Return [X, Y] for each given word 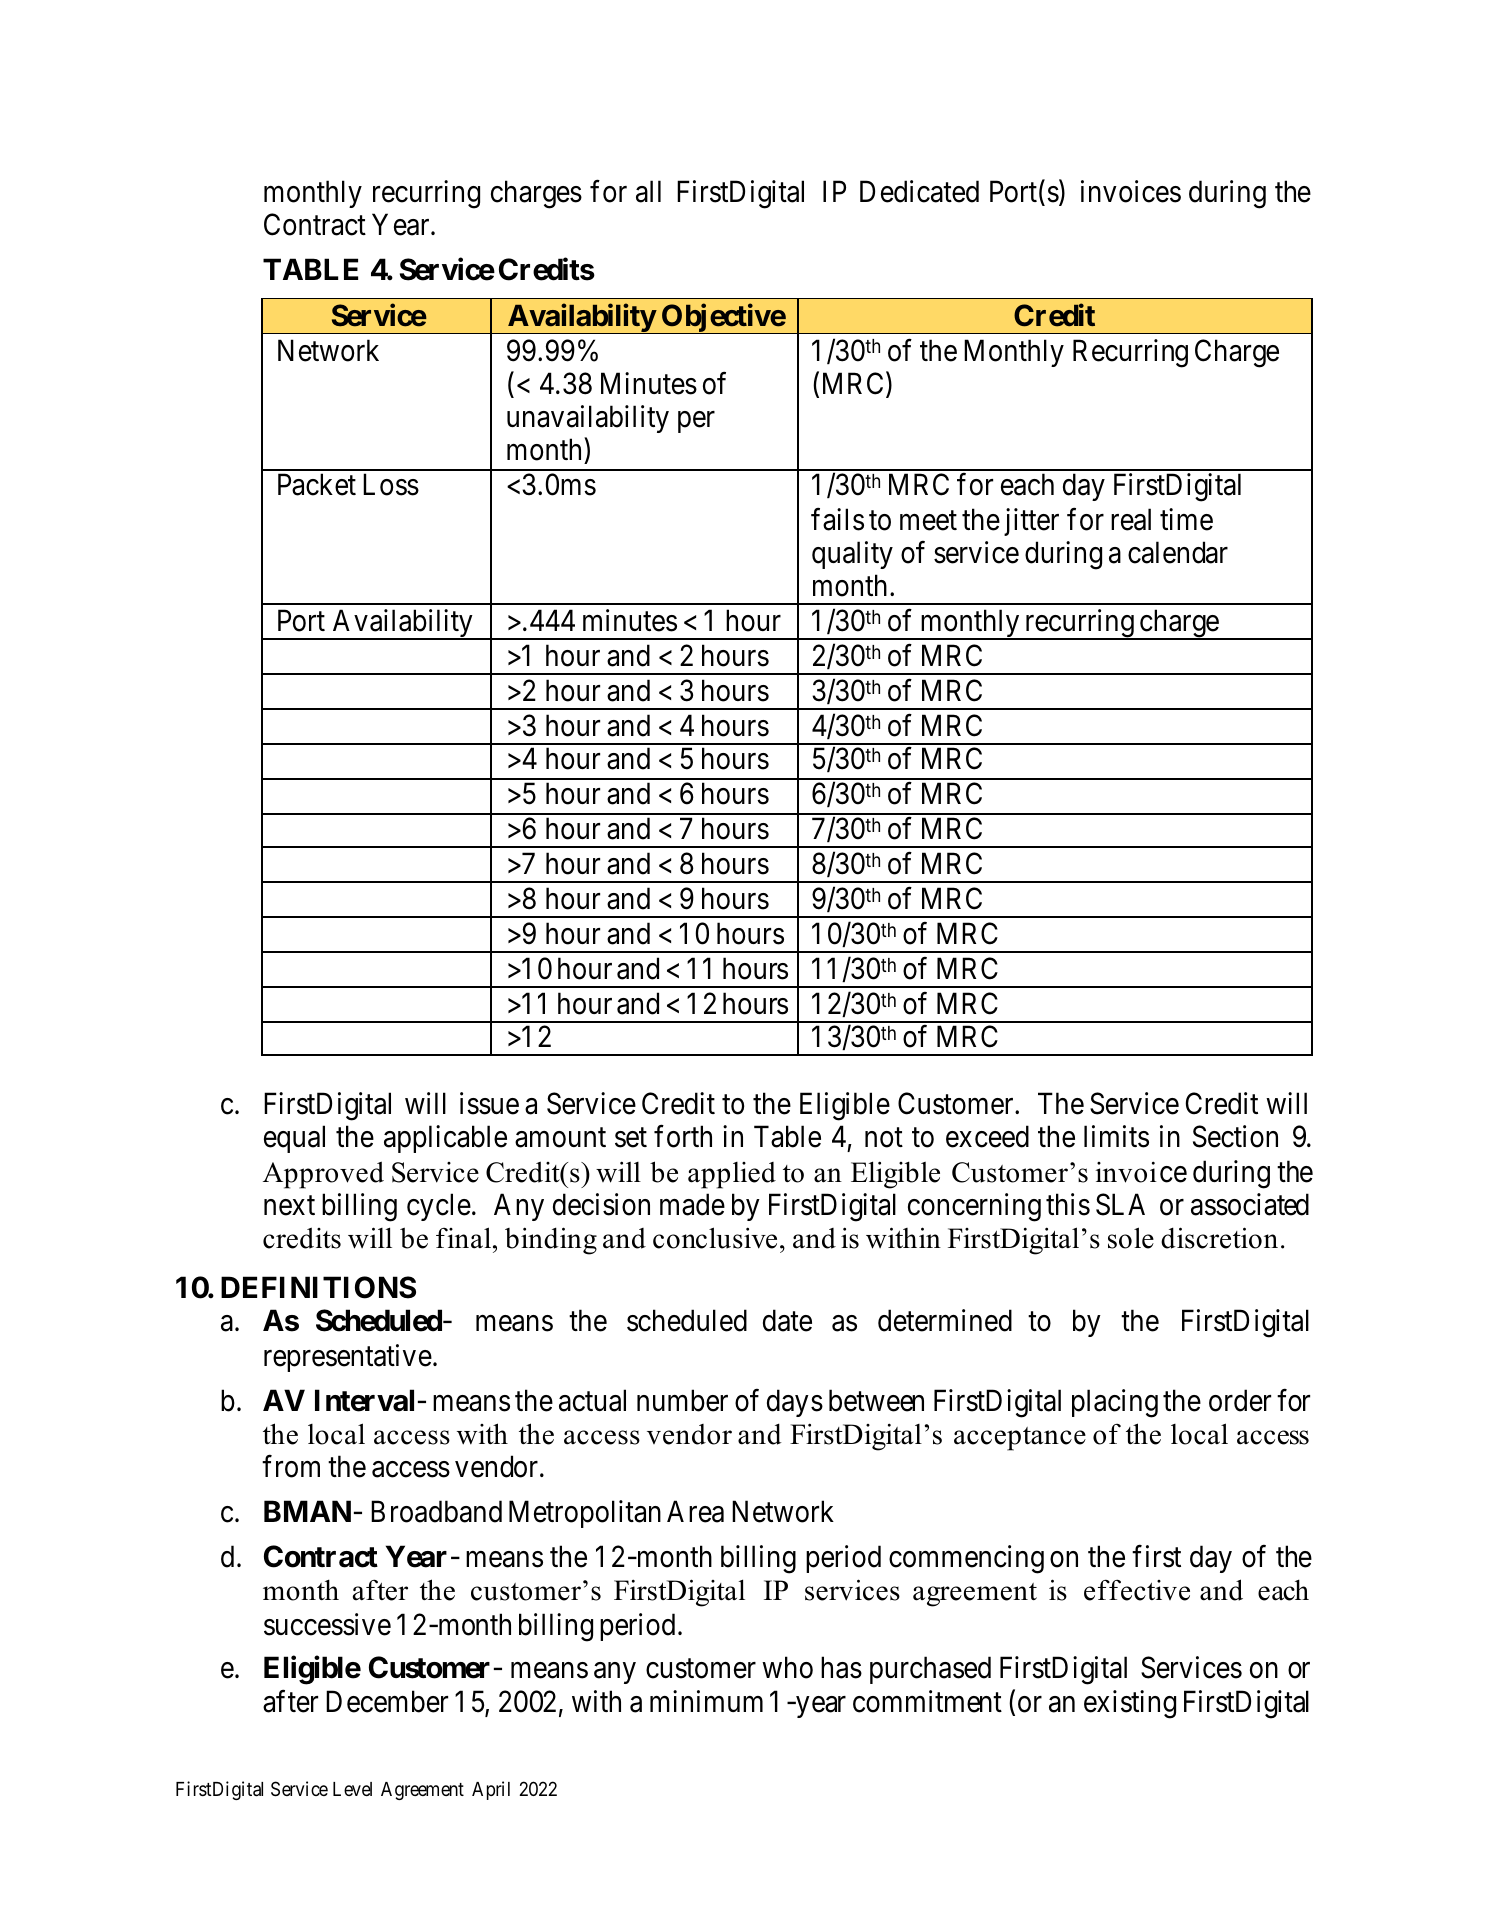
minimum [706, 1701]
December [387, 1702]
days [795, 1403]
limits [1116, 1136]
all [648, 191]
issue [489, 1103]
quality [852, 555]
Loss [391, 485]
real [1131, 519]
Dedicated [919, 191]
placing [1115, 1403]
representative [348, 1358]
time [1186, 519]
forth [683, 1136]
